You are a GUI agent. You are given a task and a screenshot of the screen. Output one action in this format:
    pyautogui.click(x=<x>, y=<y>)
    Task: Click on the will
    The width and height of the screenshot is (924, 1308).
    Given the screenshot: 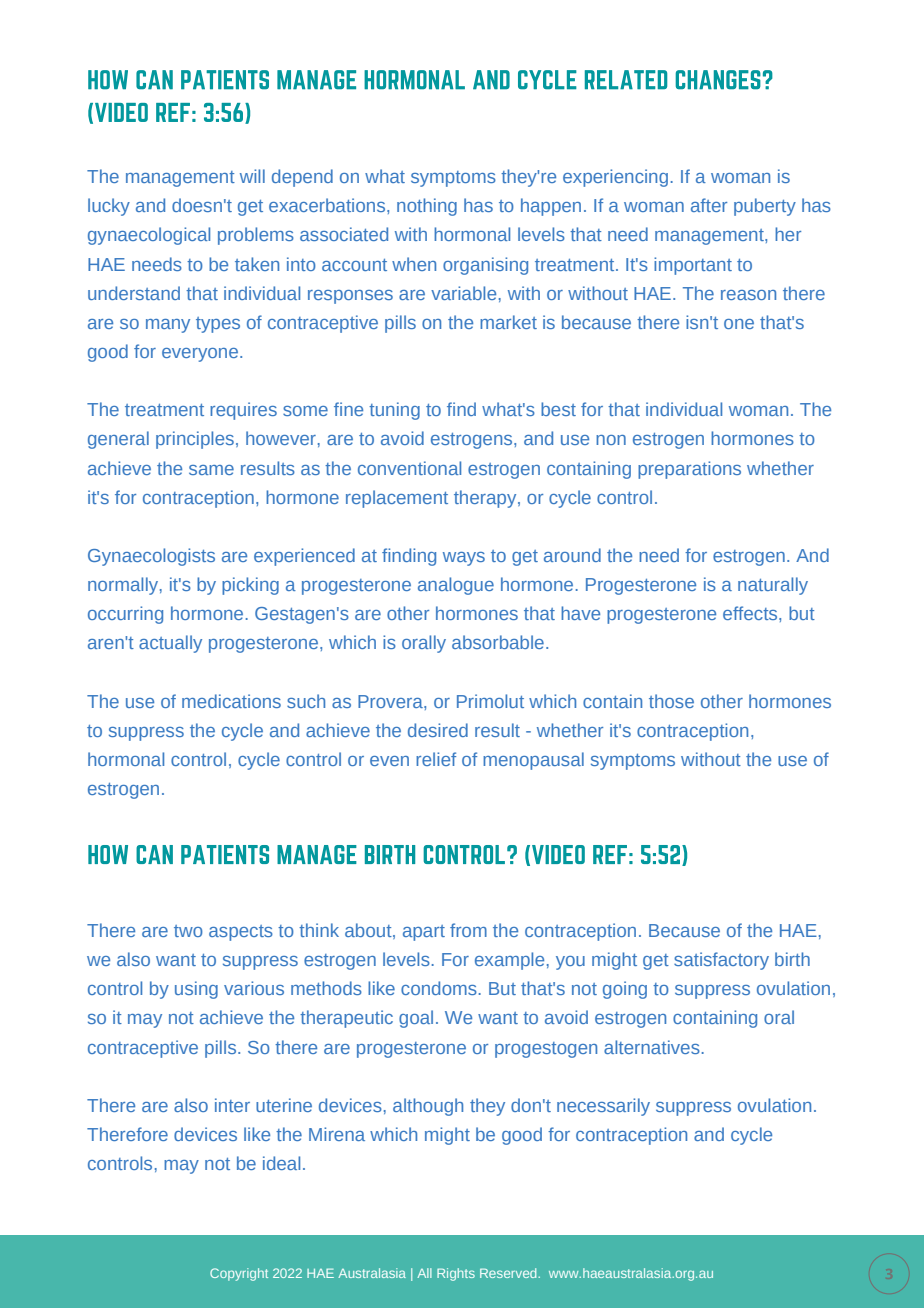 What is the action you would take?
    pyautogui.click(x=252, y=176)
